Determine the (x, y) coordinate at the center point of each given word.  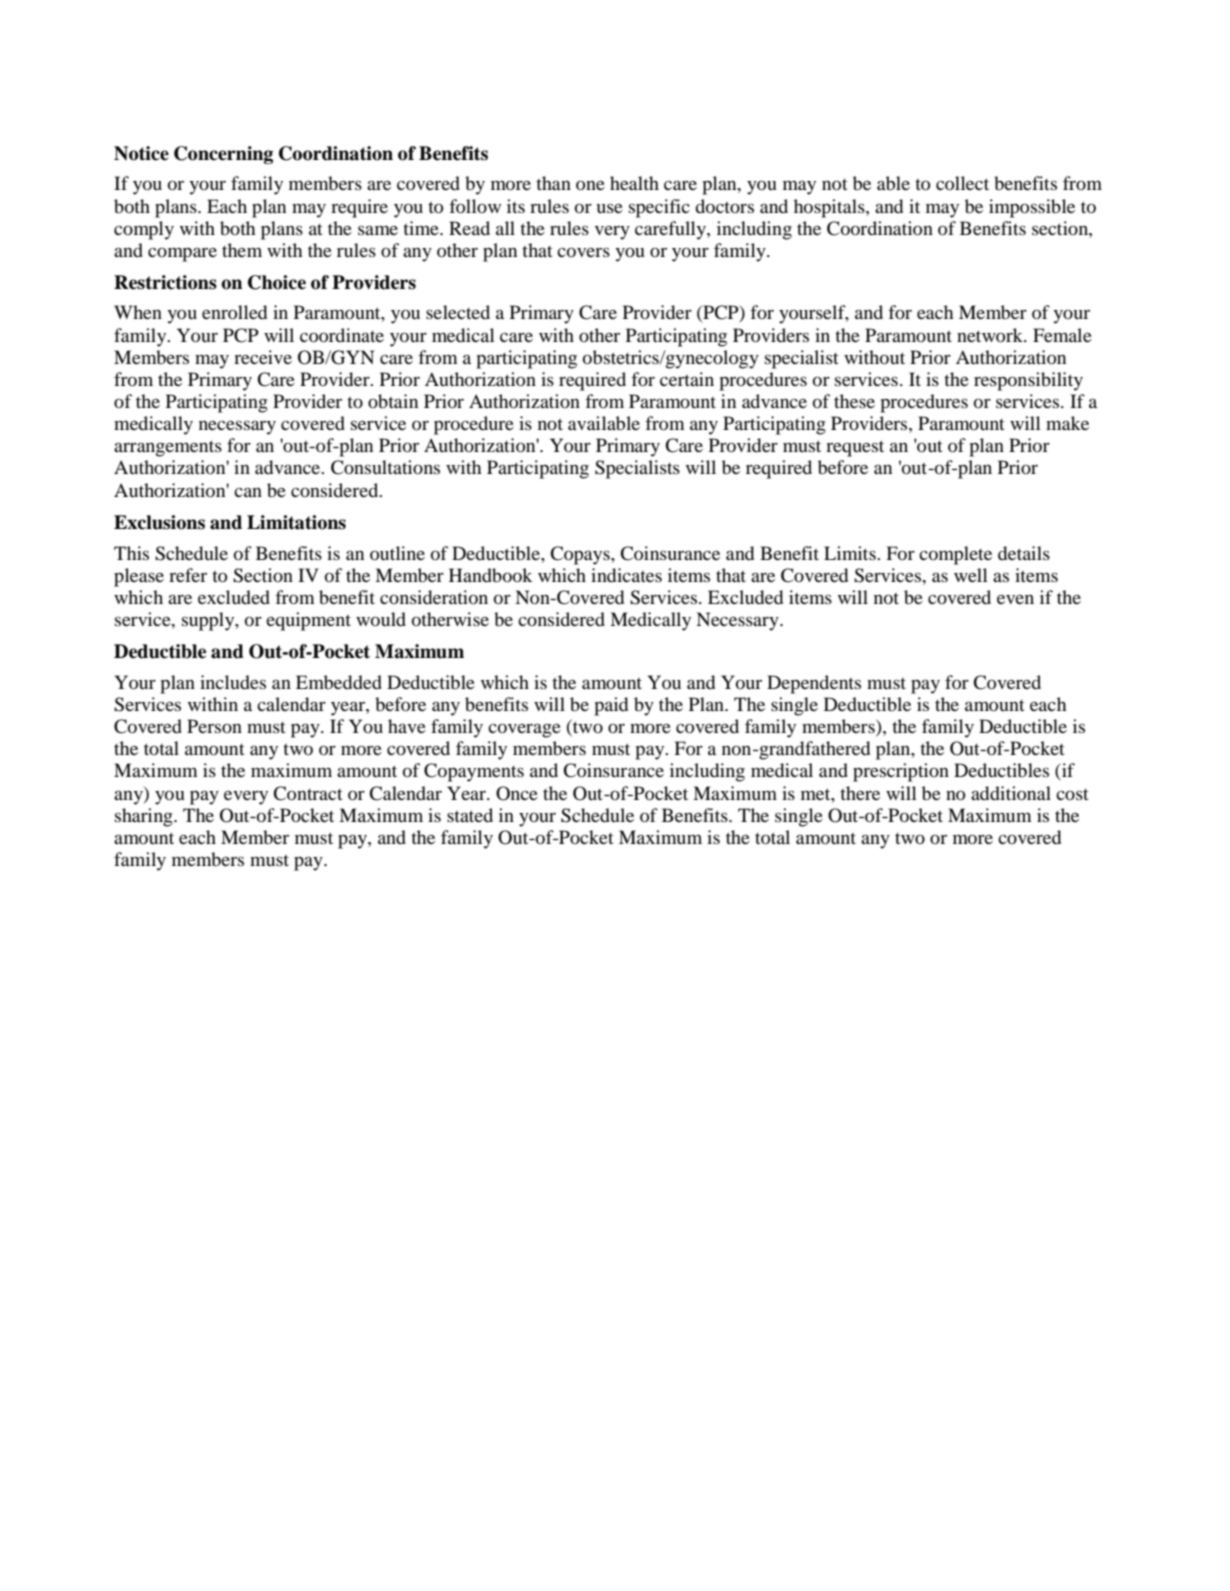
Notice (141, 153)
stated (470, 815)
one (590, 185)
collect (962, 183)
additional (1011, 793)
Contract (307, 793)
